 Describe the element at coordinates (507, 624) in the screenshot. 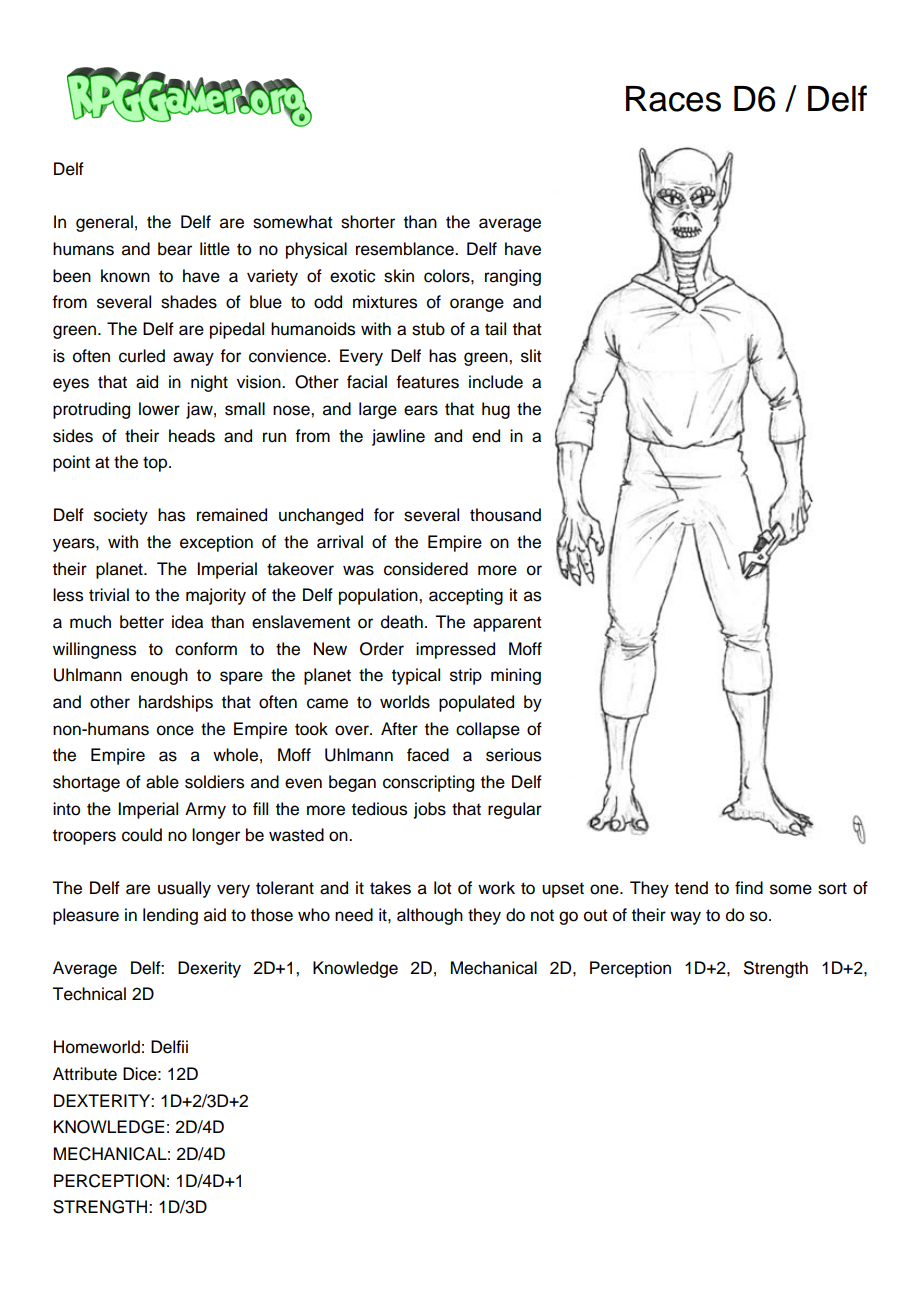

I see `apparent` at that location.
